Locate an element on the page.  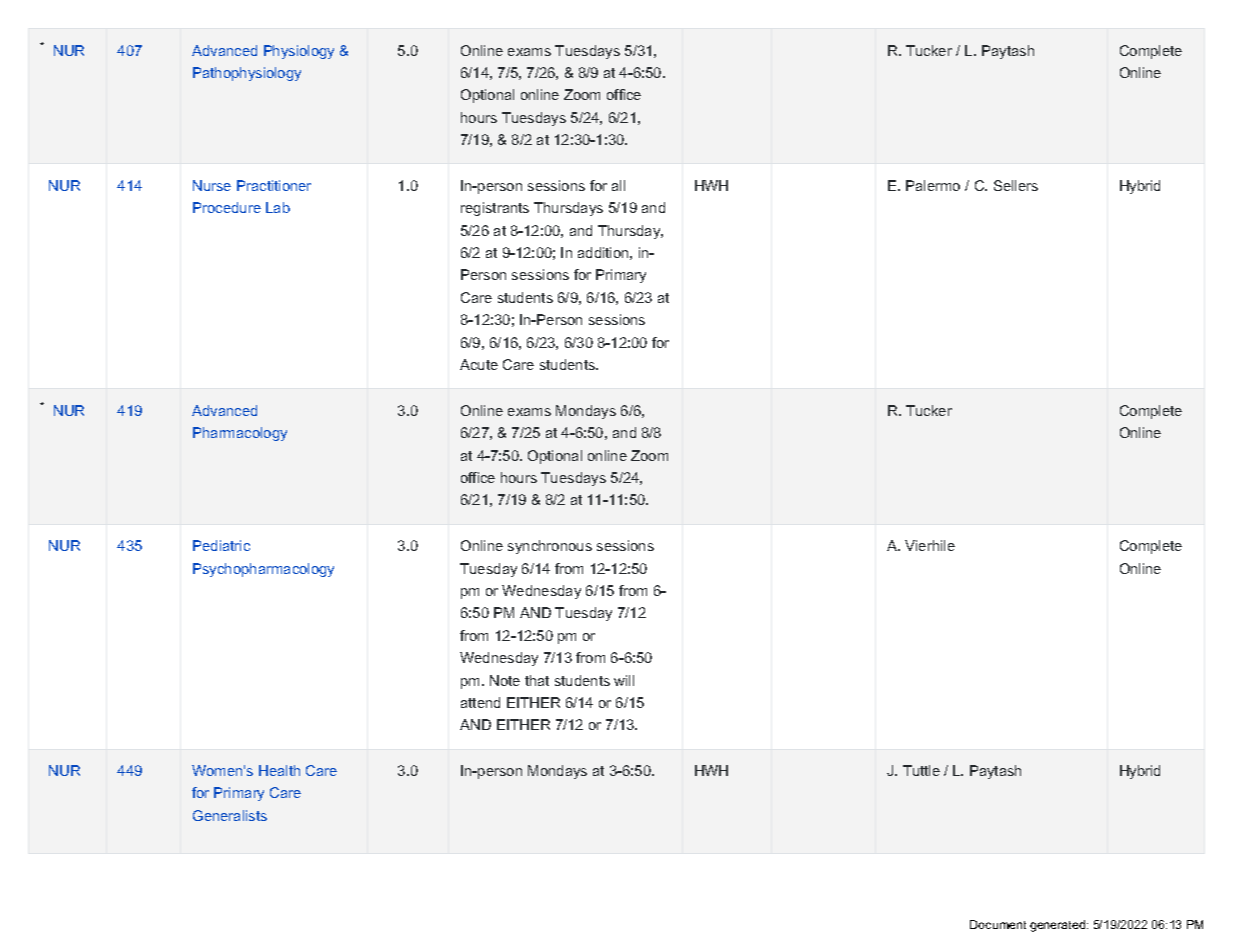
Tuttle is located at coordinates (921, 770).
